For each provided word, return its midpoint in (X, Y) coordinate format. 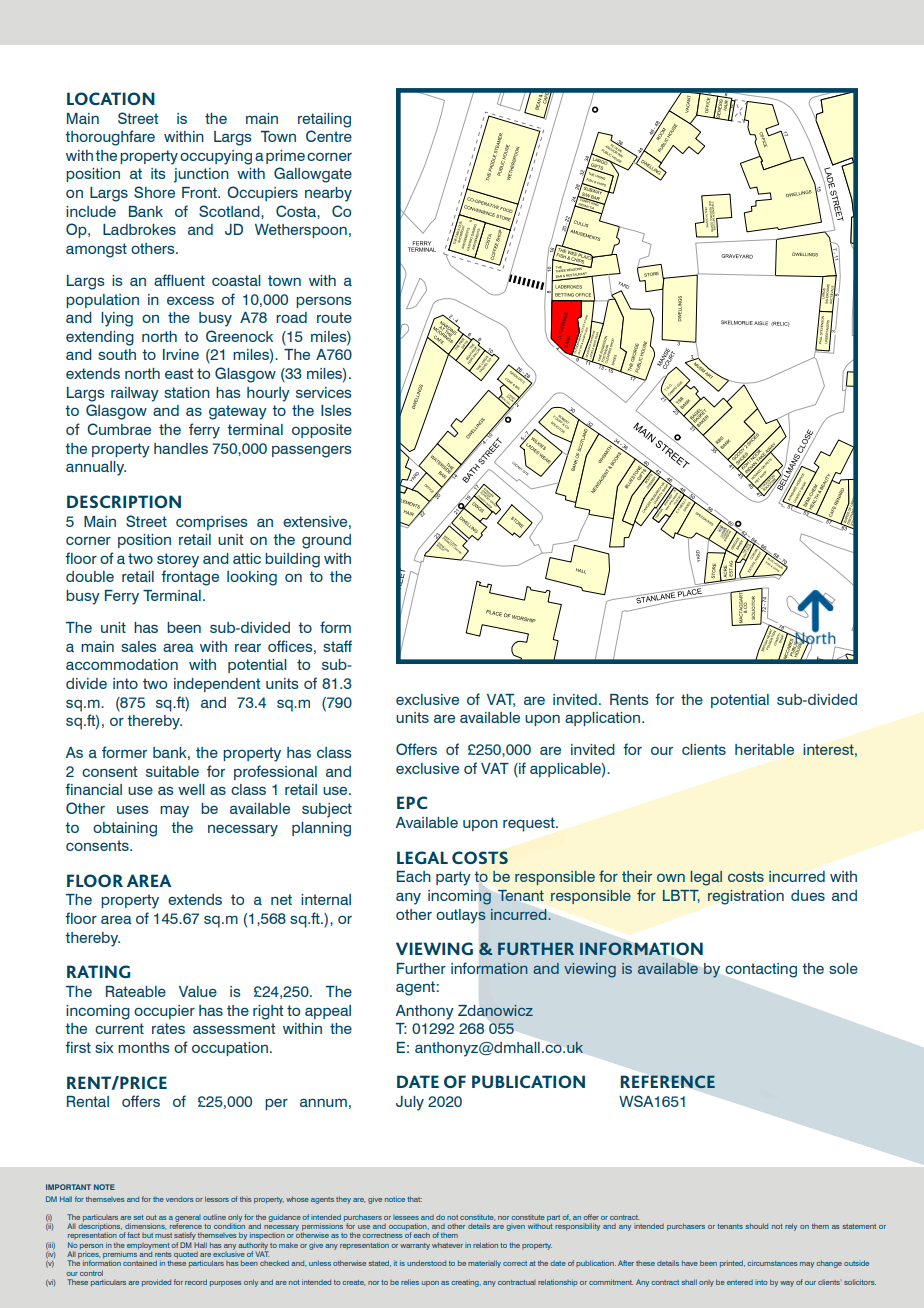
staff (337, 646)
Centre (329, 136)
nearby (328, 194)
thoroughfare (110, 138)
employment (148, 1246)
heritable (764, 749)
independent (217, 685)
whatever (447, 1245)
